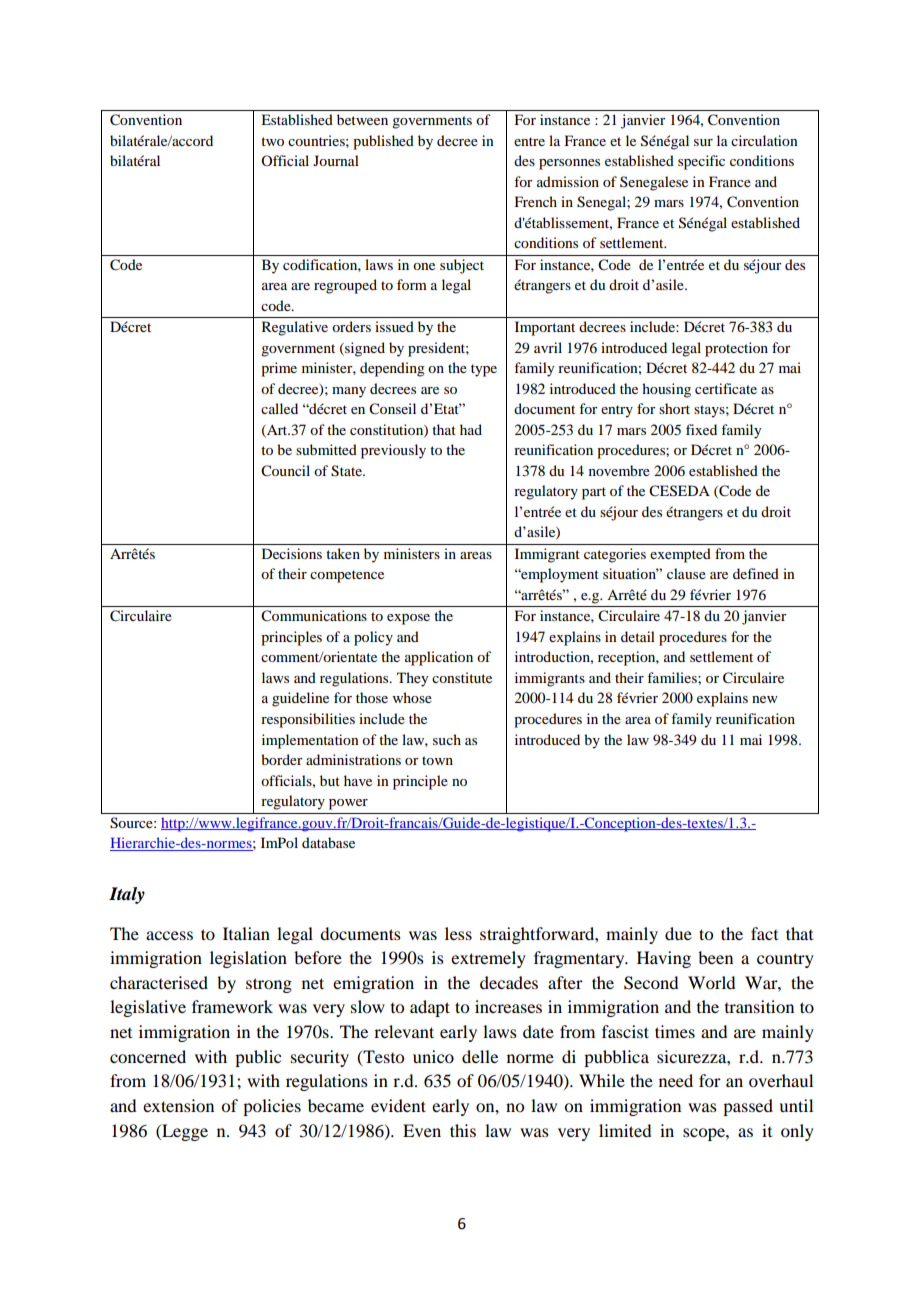  I want to click on protection, so click(736, 349).
